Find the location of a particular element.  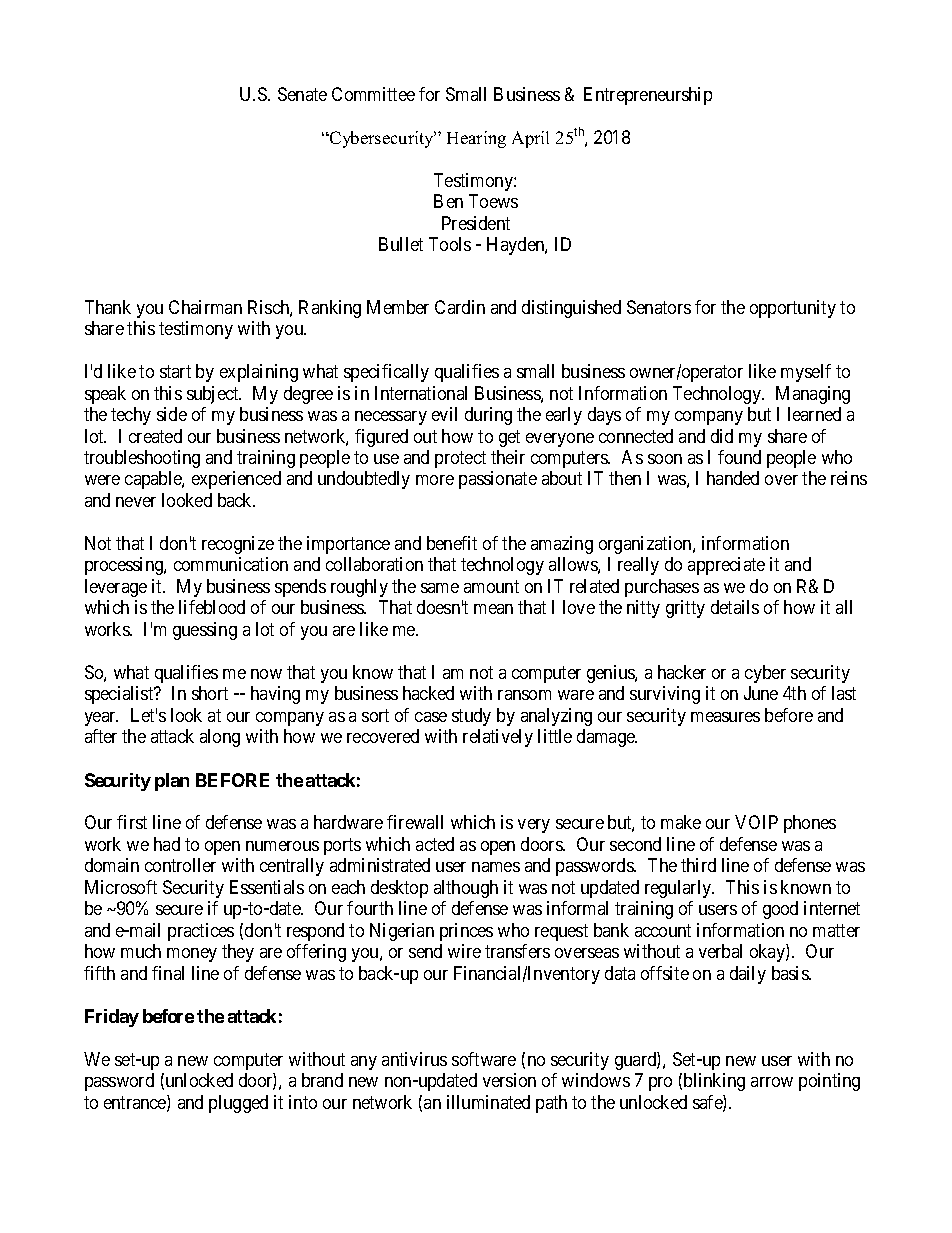

found is located at coordinates (739, 457).
